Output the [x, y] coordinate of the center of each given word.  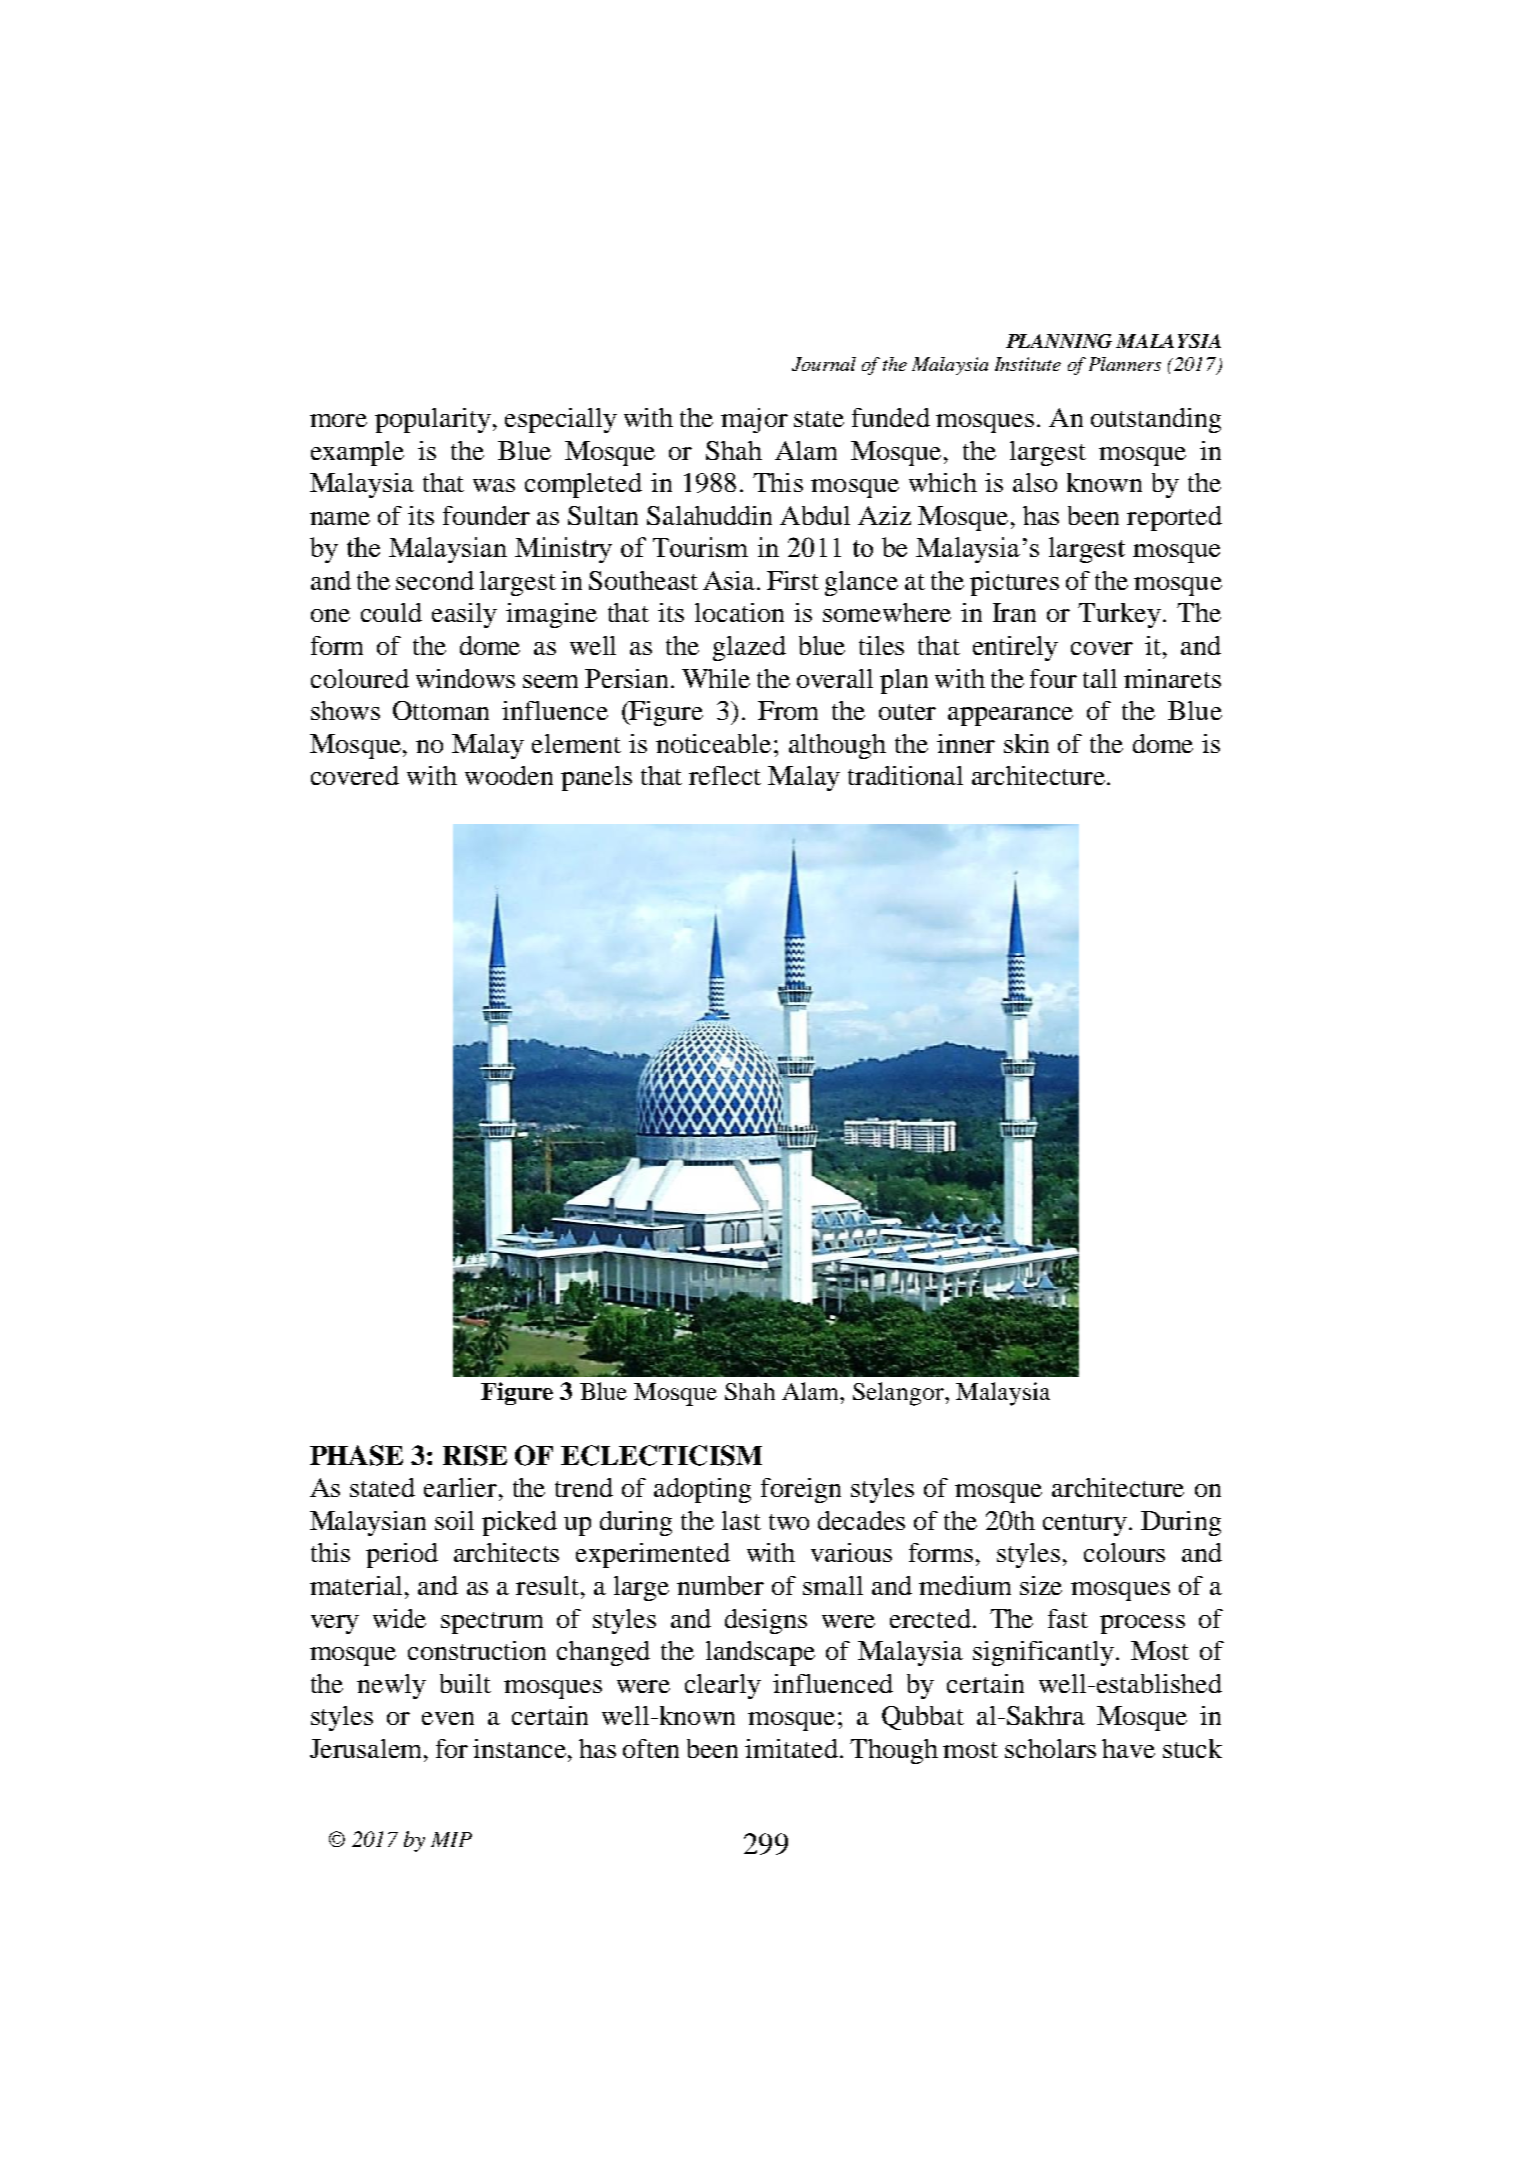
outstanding [1156, 420]
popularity [433, 420]
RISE [475, 1455]
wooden [509, 775]
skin [1026, 743]
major [754, 420]
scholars [1050, 1748]
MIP [451, 1839]
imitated [793, 1748]
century [1086, 1525]
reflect [725, 775]
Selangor [899, 1394]
